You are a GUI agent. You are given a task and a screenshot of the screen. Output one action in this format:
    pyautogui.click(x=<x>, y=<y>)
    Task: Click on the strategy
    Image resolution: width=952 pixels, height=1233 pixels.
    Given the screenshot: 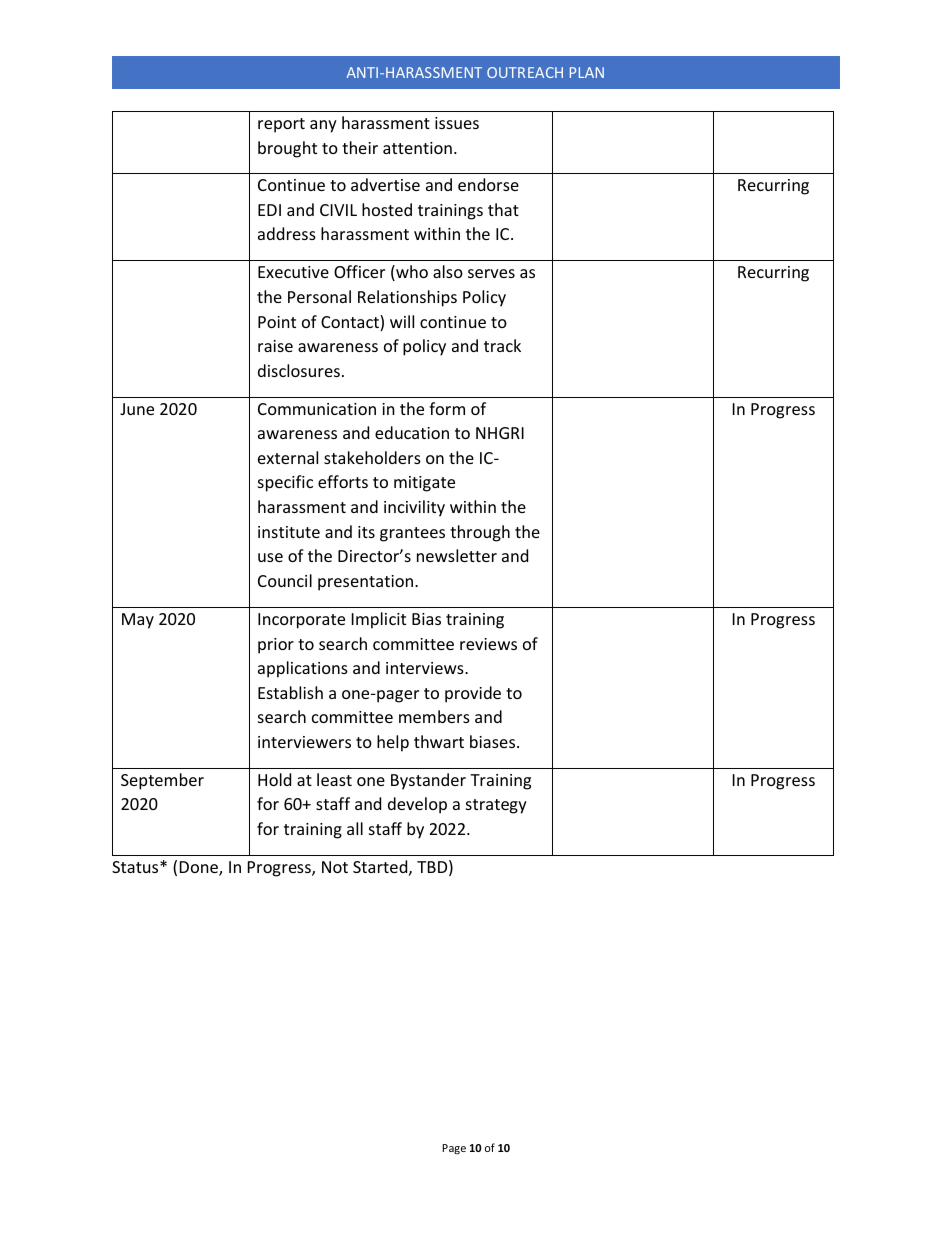 What is the action you would take?
    pyautogui.click(x=496, y=806)
